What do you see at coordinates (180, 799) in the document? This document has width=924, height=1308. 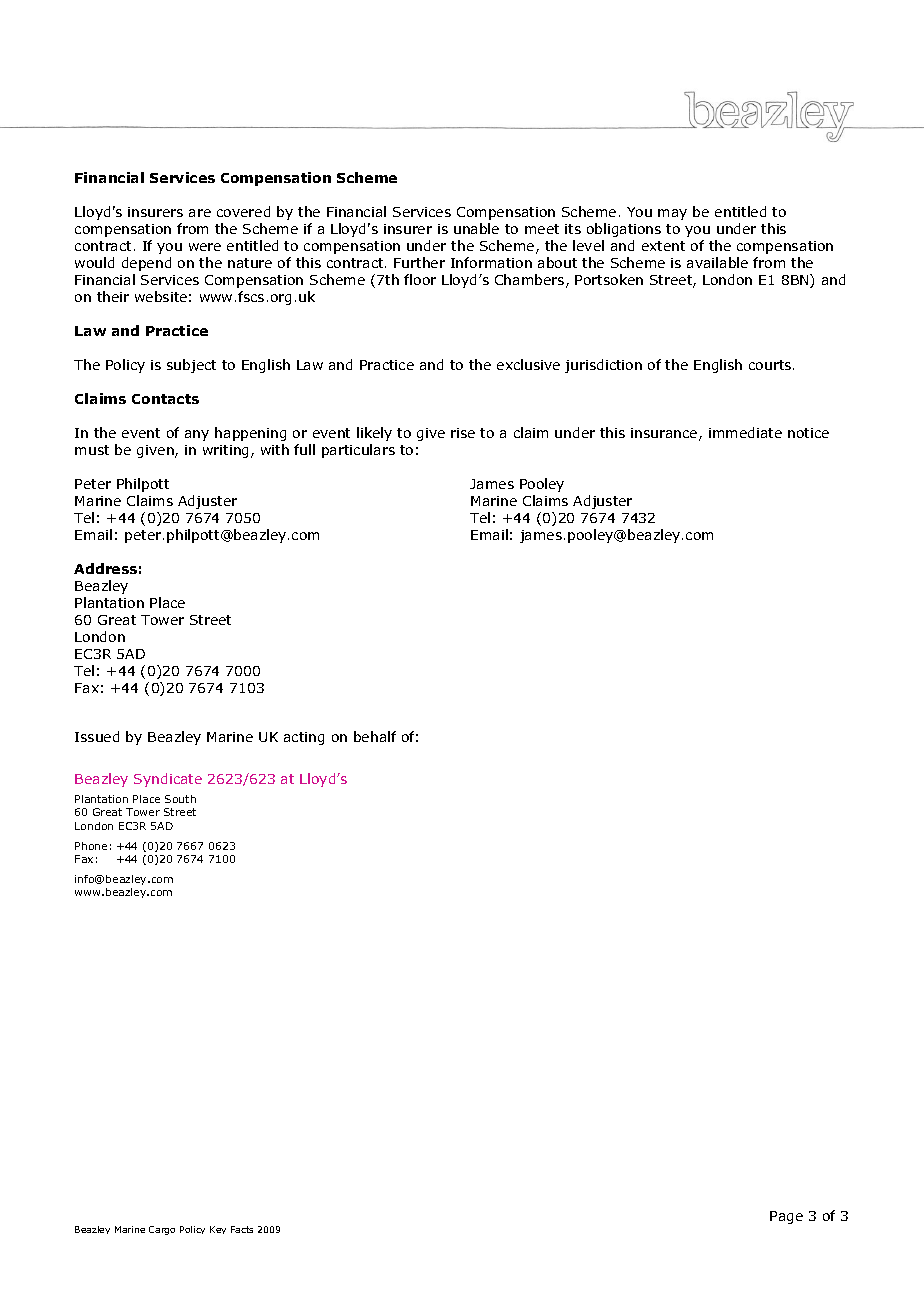 I see `South` at bounding box center [180, 799].
